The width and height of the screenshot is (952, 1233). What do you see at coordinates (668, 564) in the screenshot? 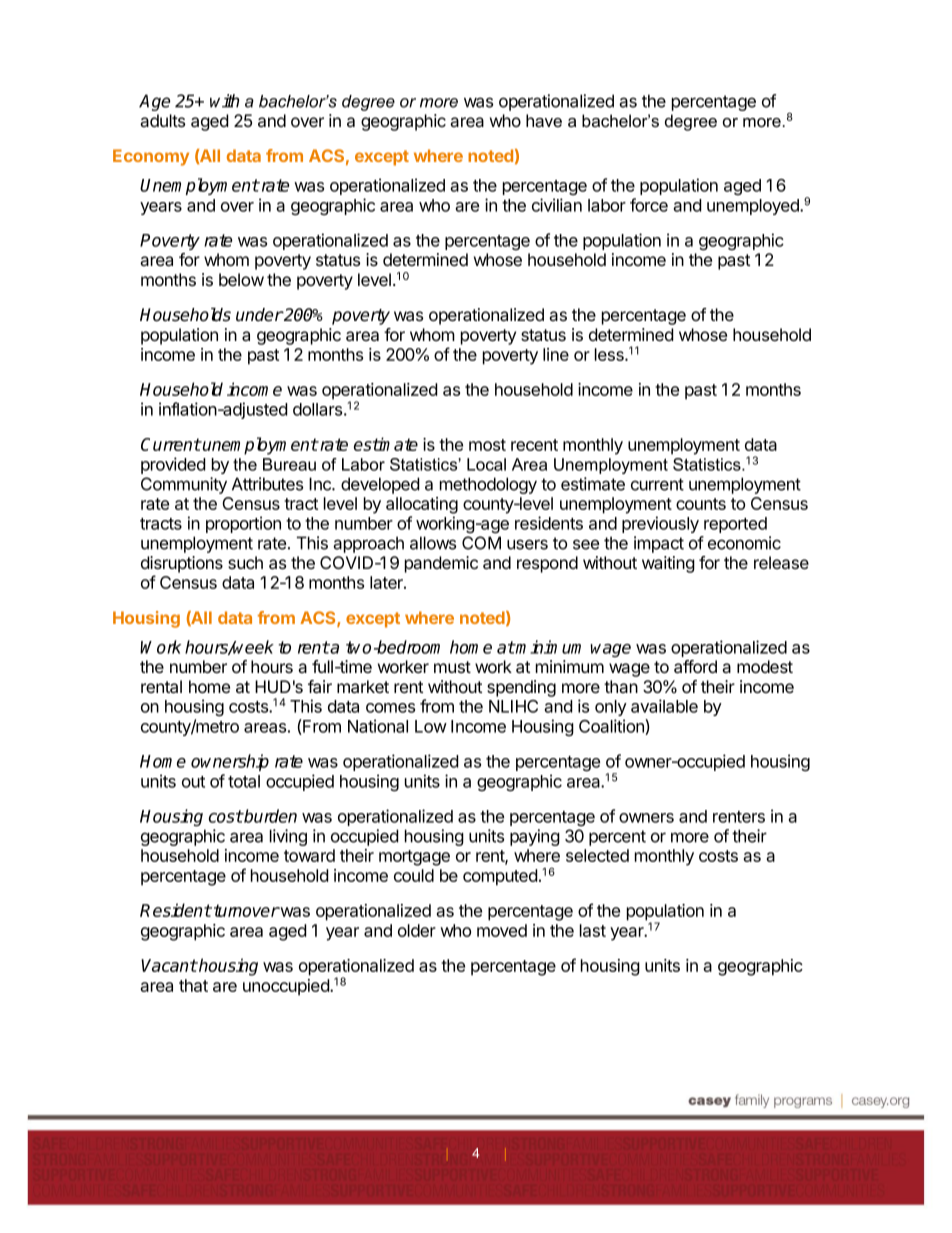
I see `waiting` at bounding box center [668, 564].
